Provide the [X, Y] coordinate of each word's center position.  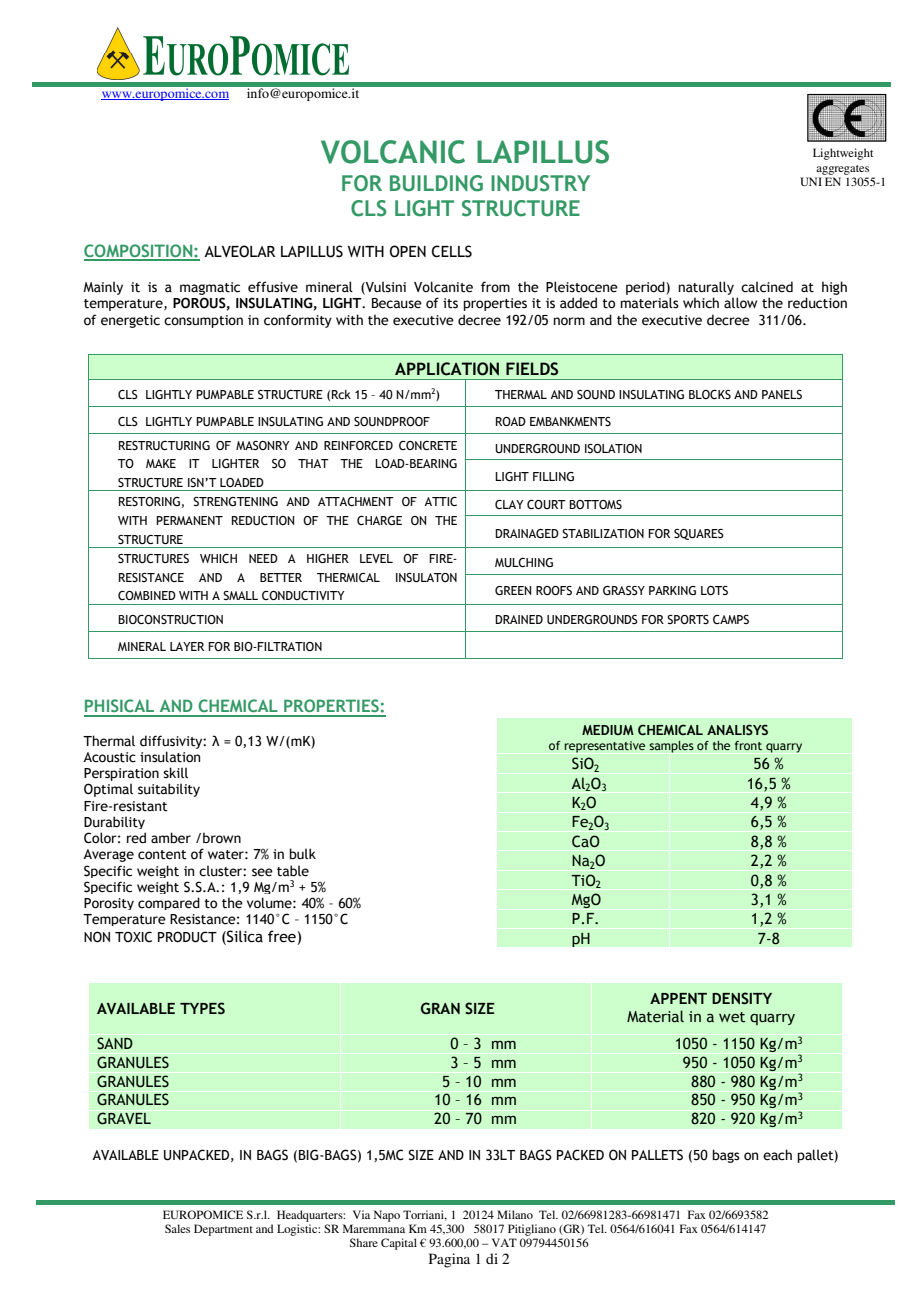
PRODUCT [187, 937]
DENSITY [742, 998]
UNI [811, 181]
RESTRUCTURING [164, 445]
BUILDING [436, 183]
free [283, 936]
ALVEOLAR [239, 251]
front [748, 745]
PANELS [782, 394]
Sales [177, 1228]
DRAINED [519, 619]
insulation [170, 757]
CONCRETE [428, 445]
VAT [504, 1242]
